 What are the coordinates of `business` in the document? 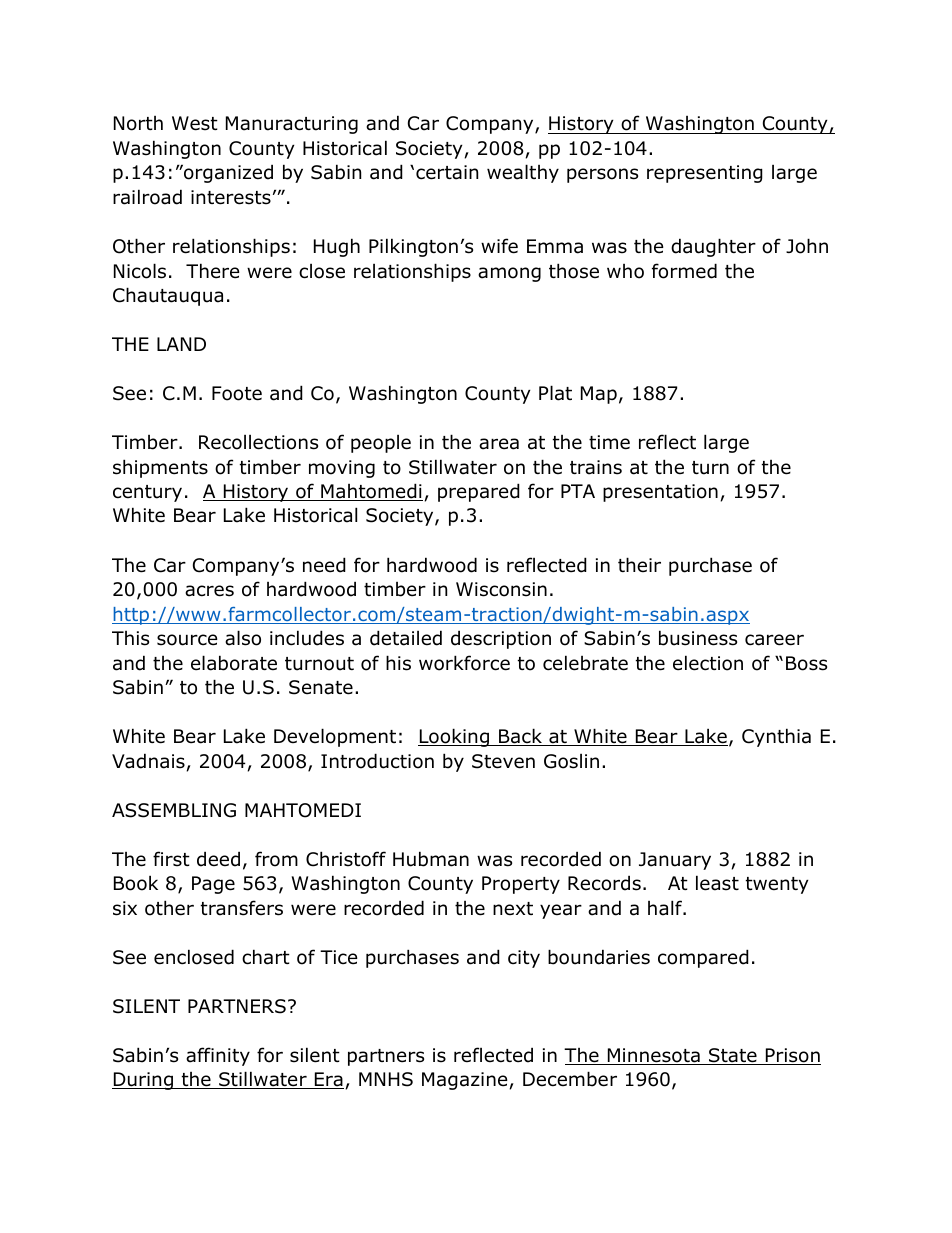 It's located at (698, 638).
